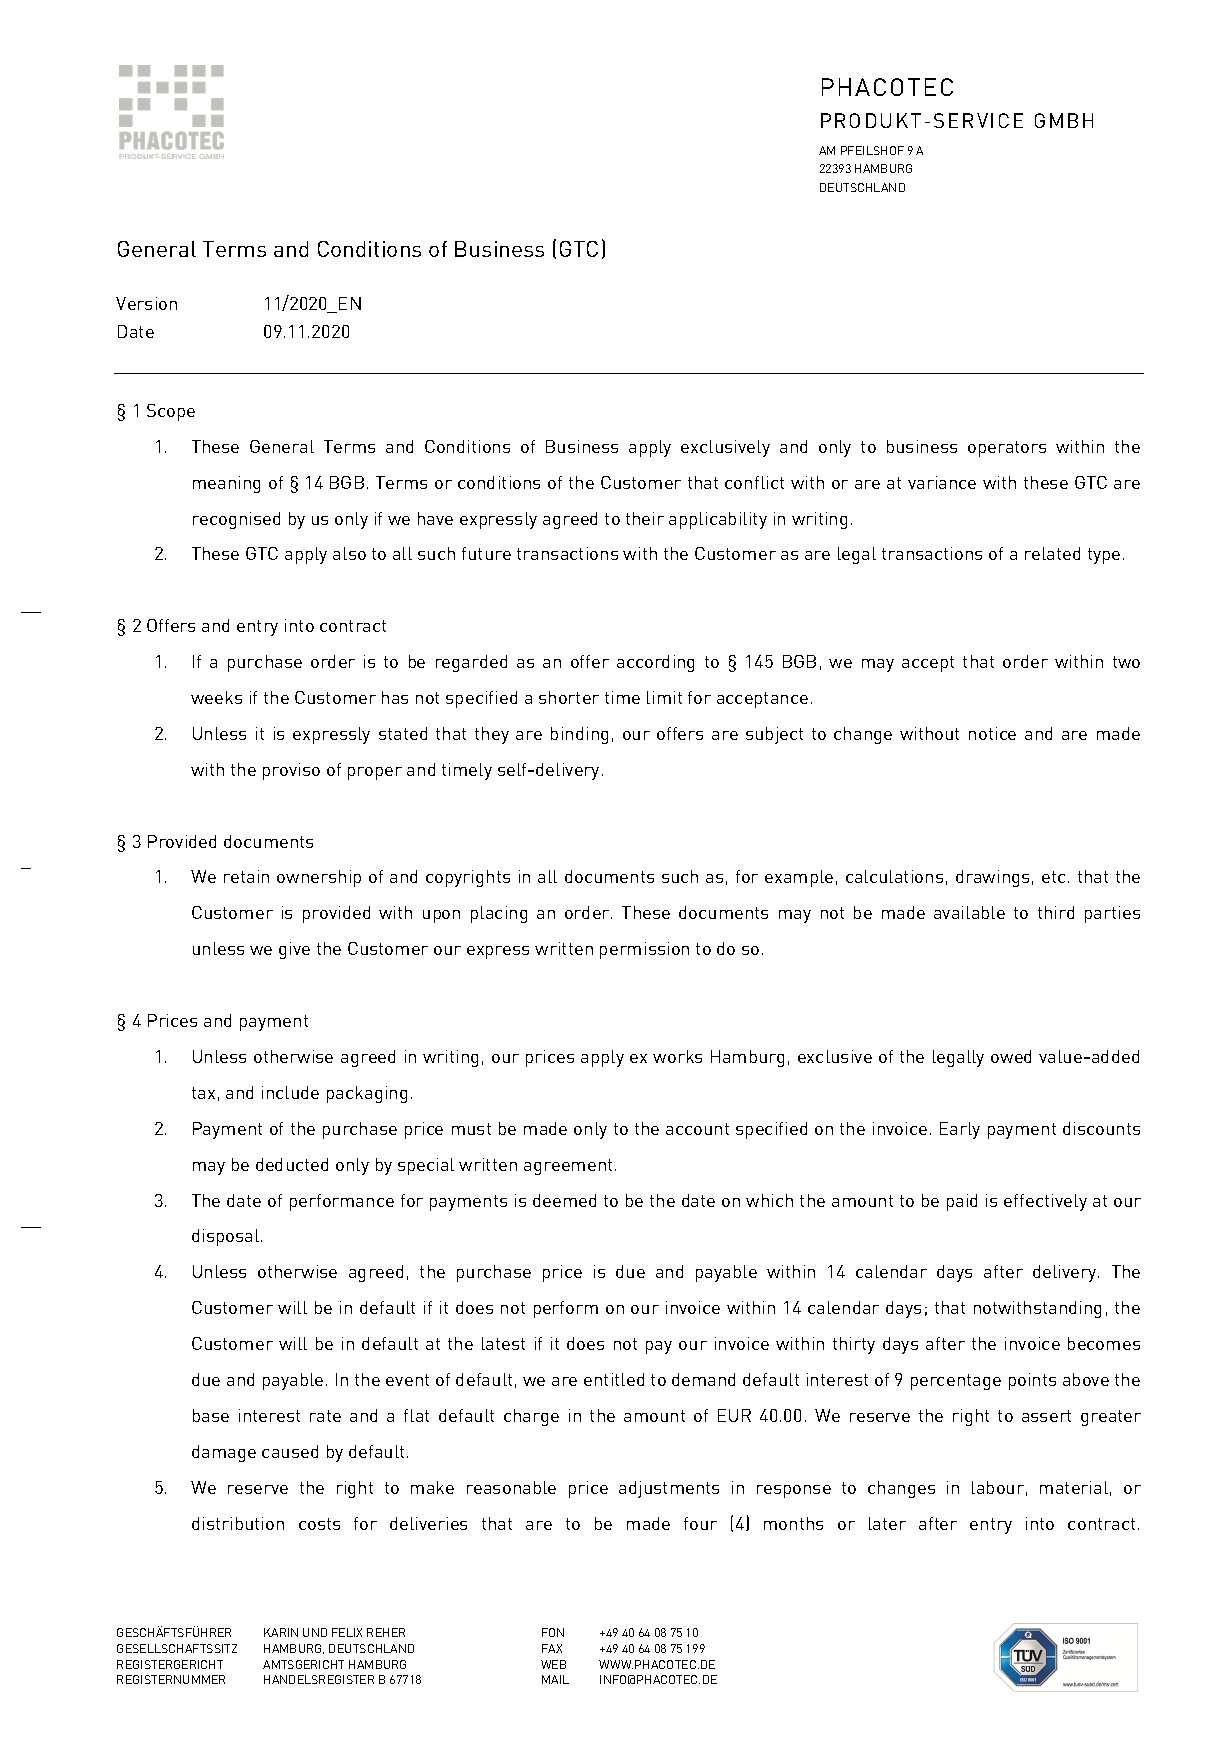 Image resolution: width=1229 pixels, height=1738 pixels. I want to click on GMBH, so click(1064, 120).
